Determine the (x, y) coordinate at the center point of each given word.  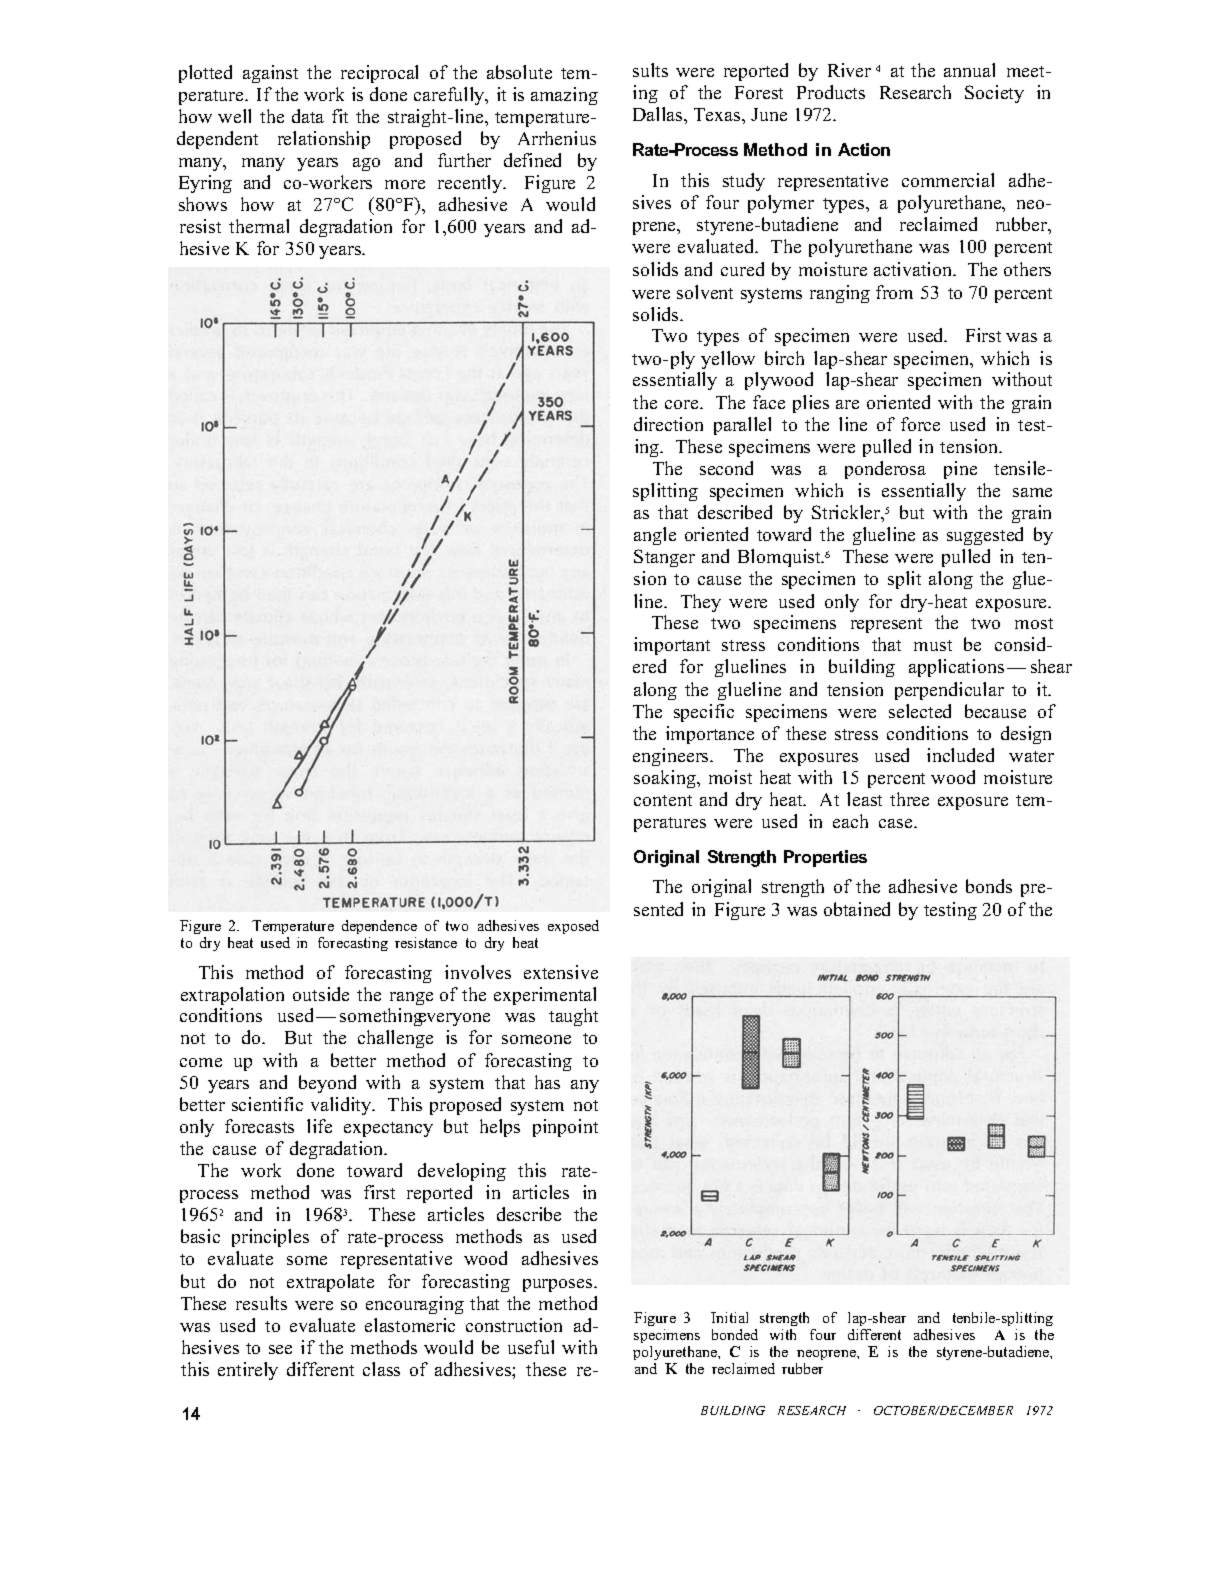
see (280, 1349)
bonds (989, 886)
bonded (735, 1334)
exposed (573, 927)
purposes (559, 1285)
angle (655, 536)
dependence (379, 929)
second (726, 468)
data (308, 116)
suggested (985, 536)
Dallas (659, 114)
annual (969, 70)
